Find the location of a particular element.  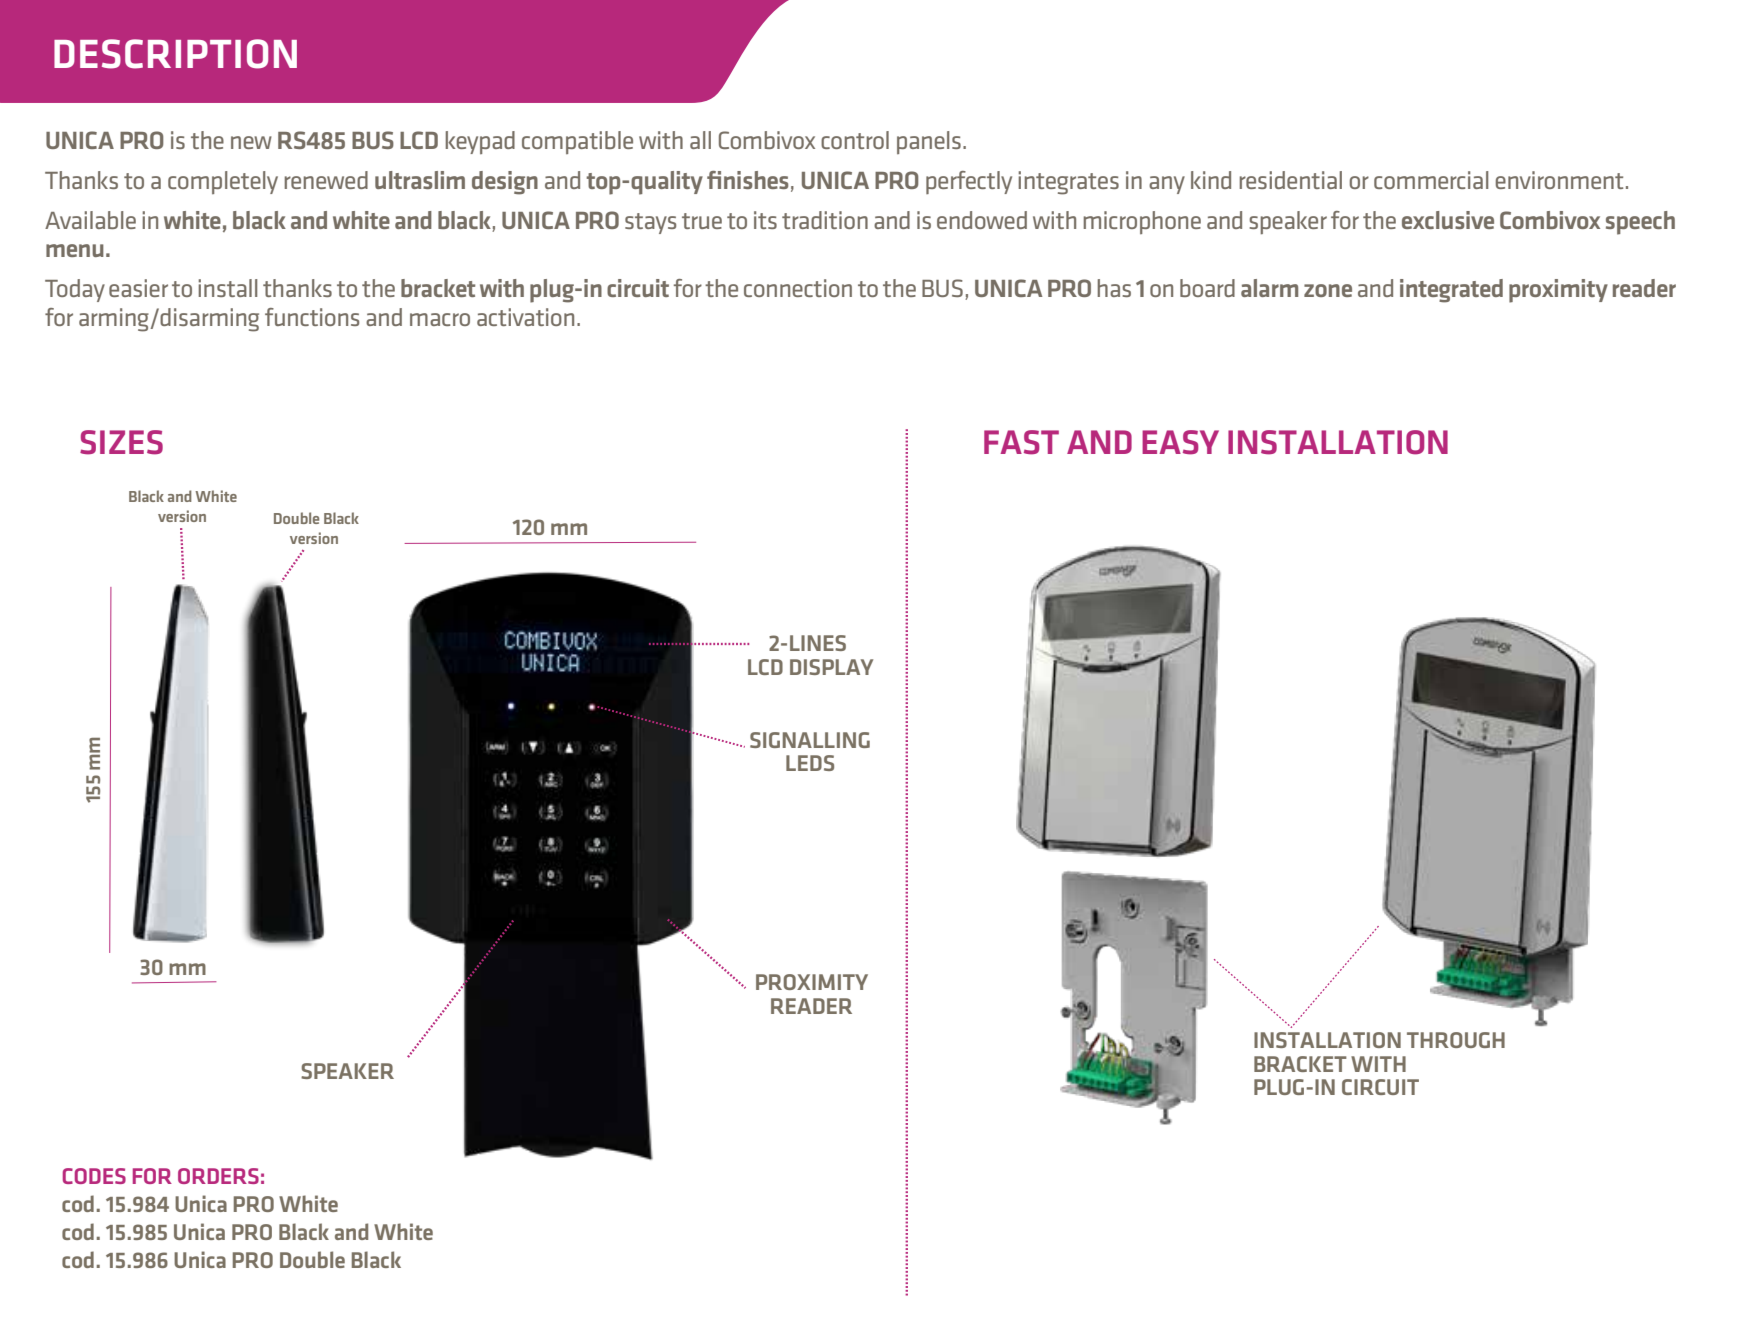

SIZES is located at coordinates (121, 442).
